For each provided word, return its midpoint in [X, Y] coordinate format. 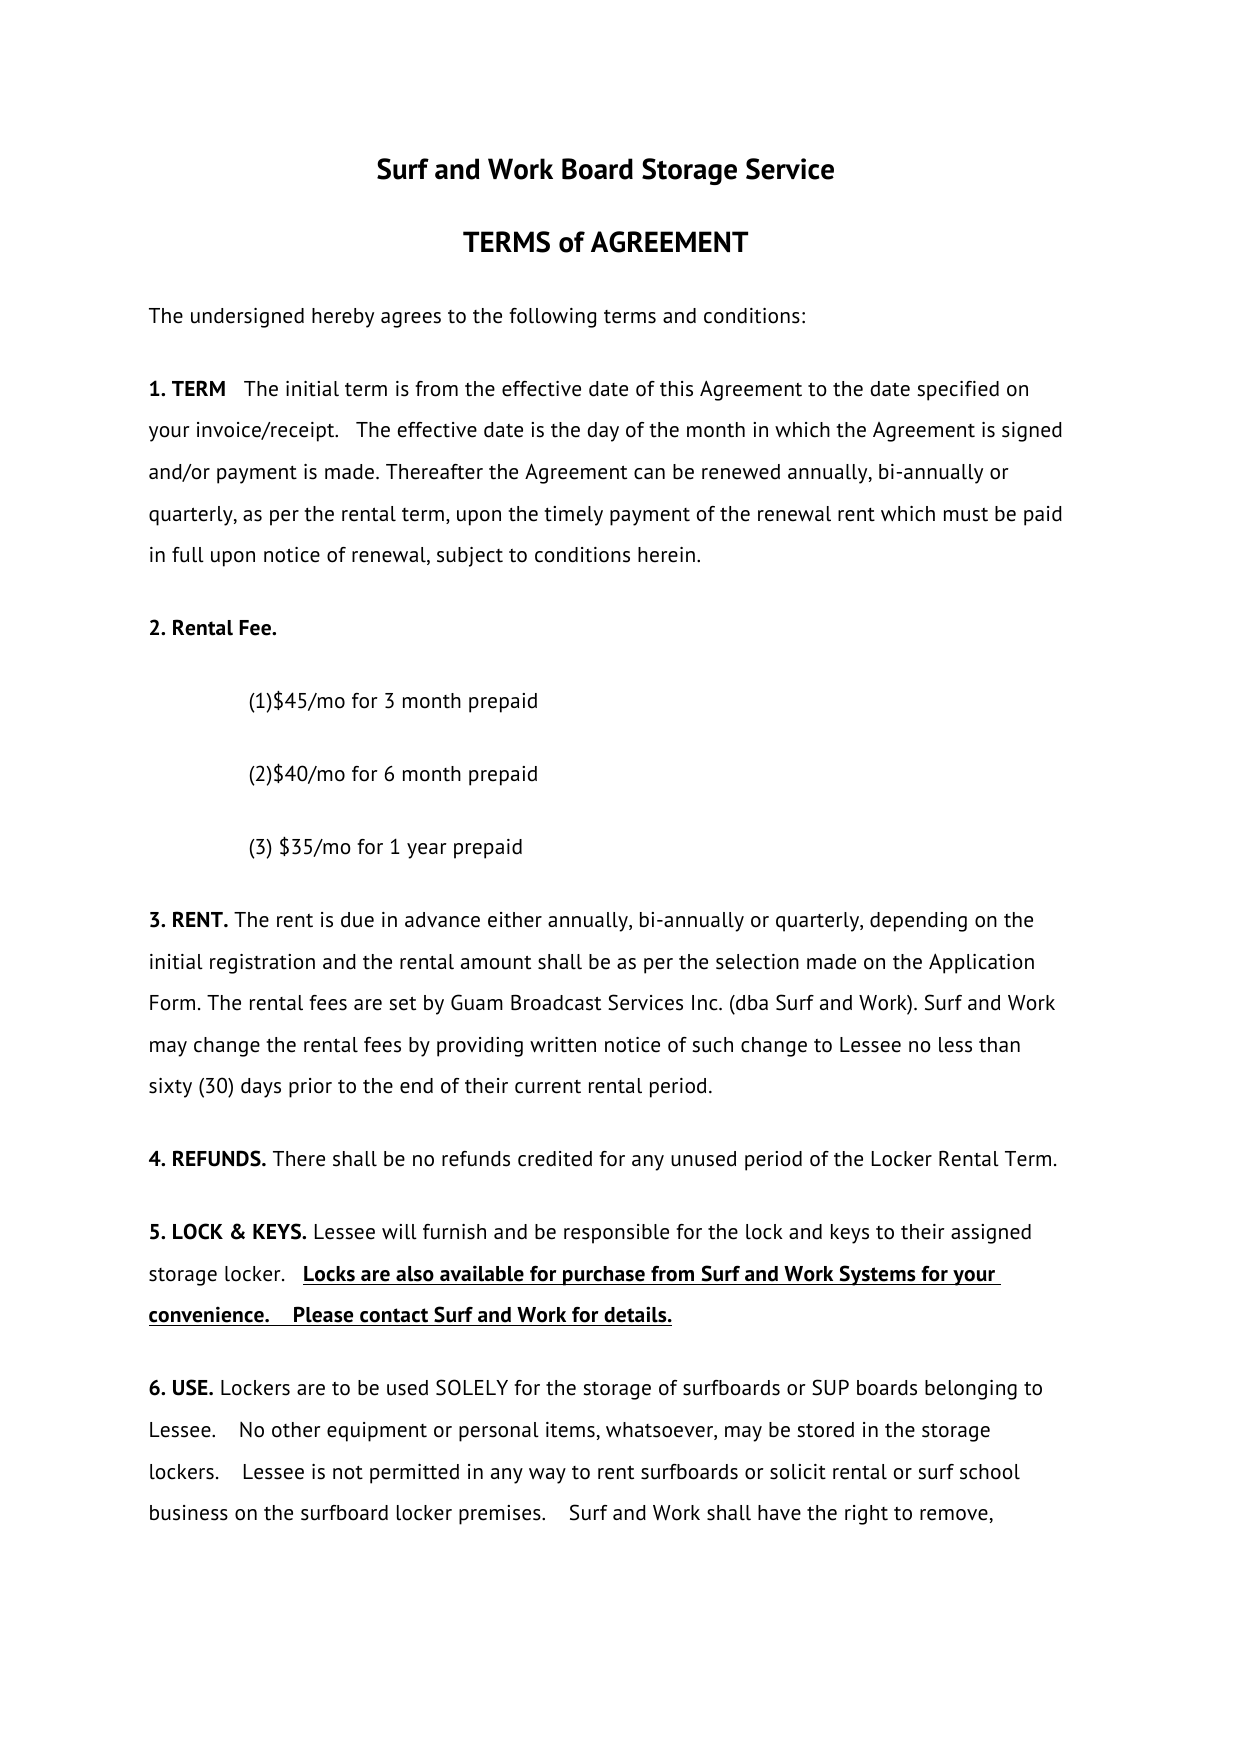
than [999, 1045]
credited [555, 1159]
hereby [343, 318]
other [296, 1430]
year [427, 851]
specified [958, 391]
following [552, 318]
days [261, 1088]
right [866, 1515]
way [547, 1476]
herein [666, 555]
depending [918, 922]
